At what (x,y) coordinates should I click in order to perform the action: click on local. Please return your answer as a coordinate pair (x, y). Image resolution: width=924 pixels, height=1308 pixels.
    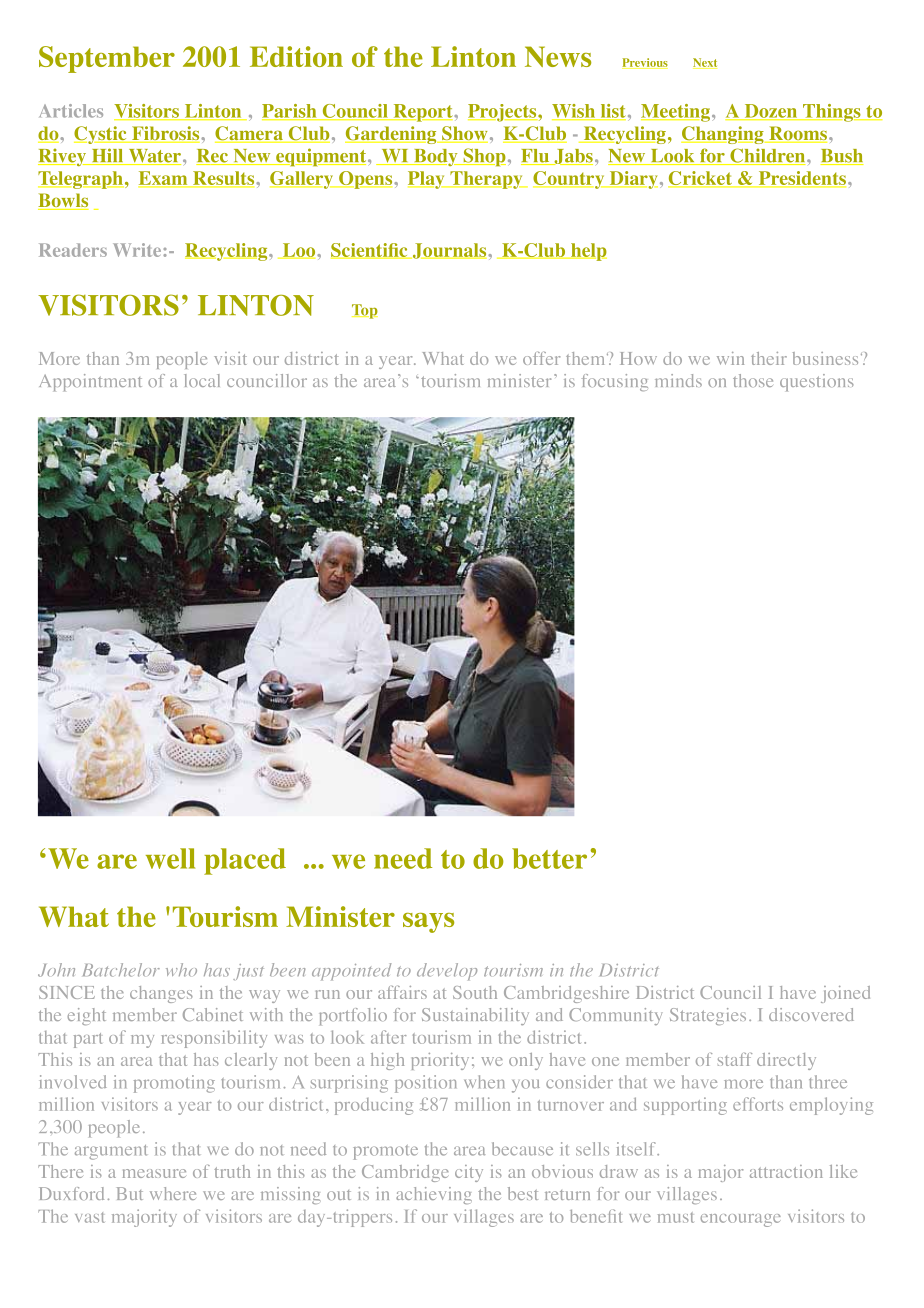
    Looking at the image, I should click on (202, 380).
